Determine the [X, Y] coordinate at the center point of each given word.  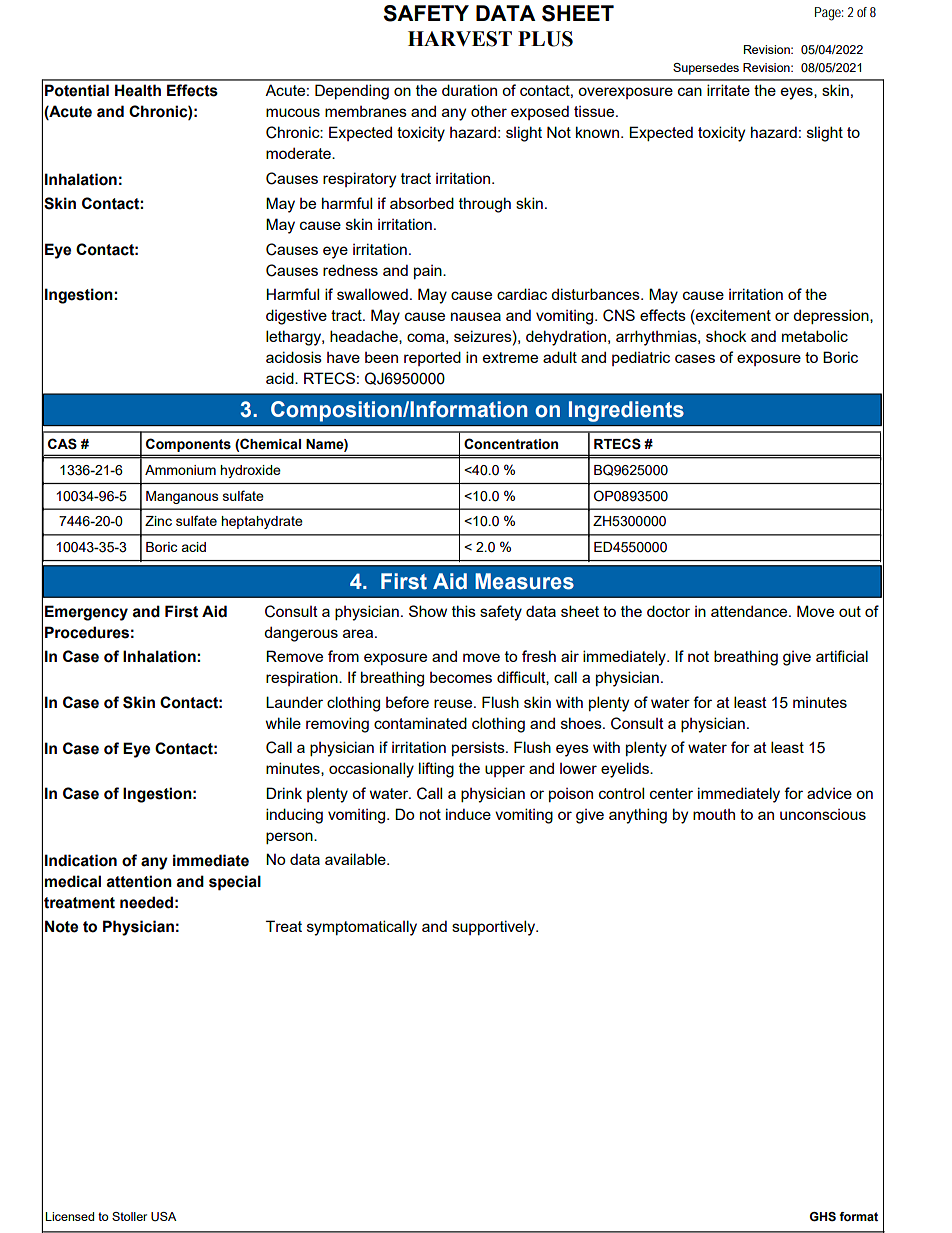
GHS [823, 1216]
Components [188, 445]
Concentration [511, 444]
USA [164, 1216]
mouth [714, 814]
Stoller [129, 1216]
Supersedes [706, 69]
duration [469, 90]
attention [139, 881]
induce [468, 814]
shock [726, 336]
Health [138, 90]
